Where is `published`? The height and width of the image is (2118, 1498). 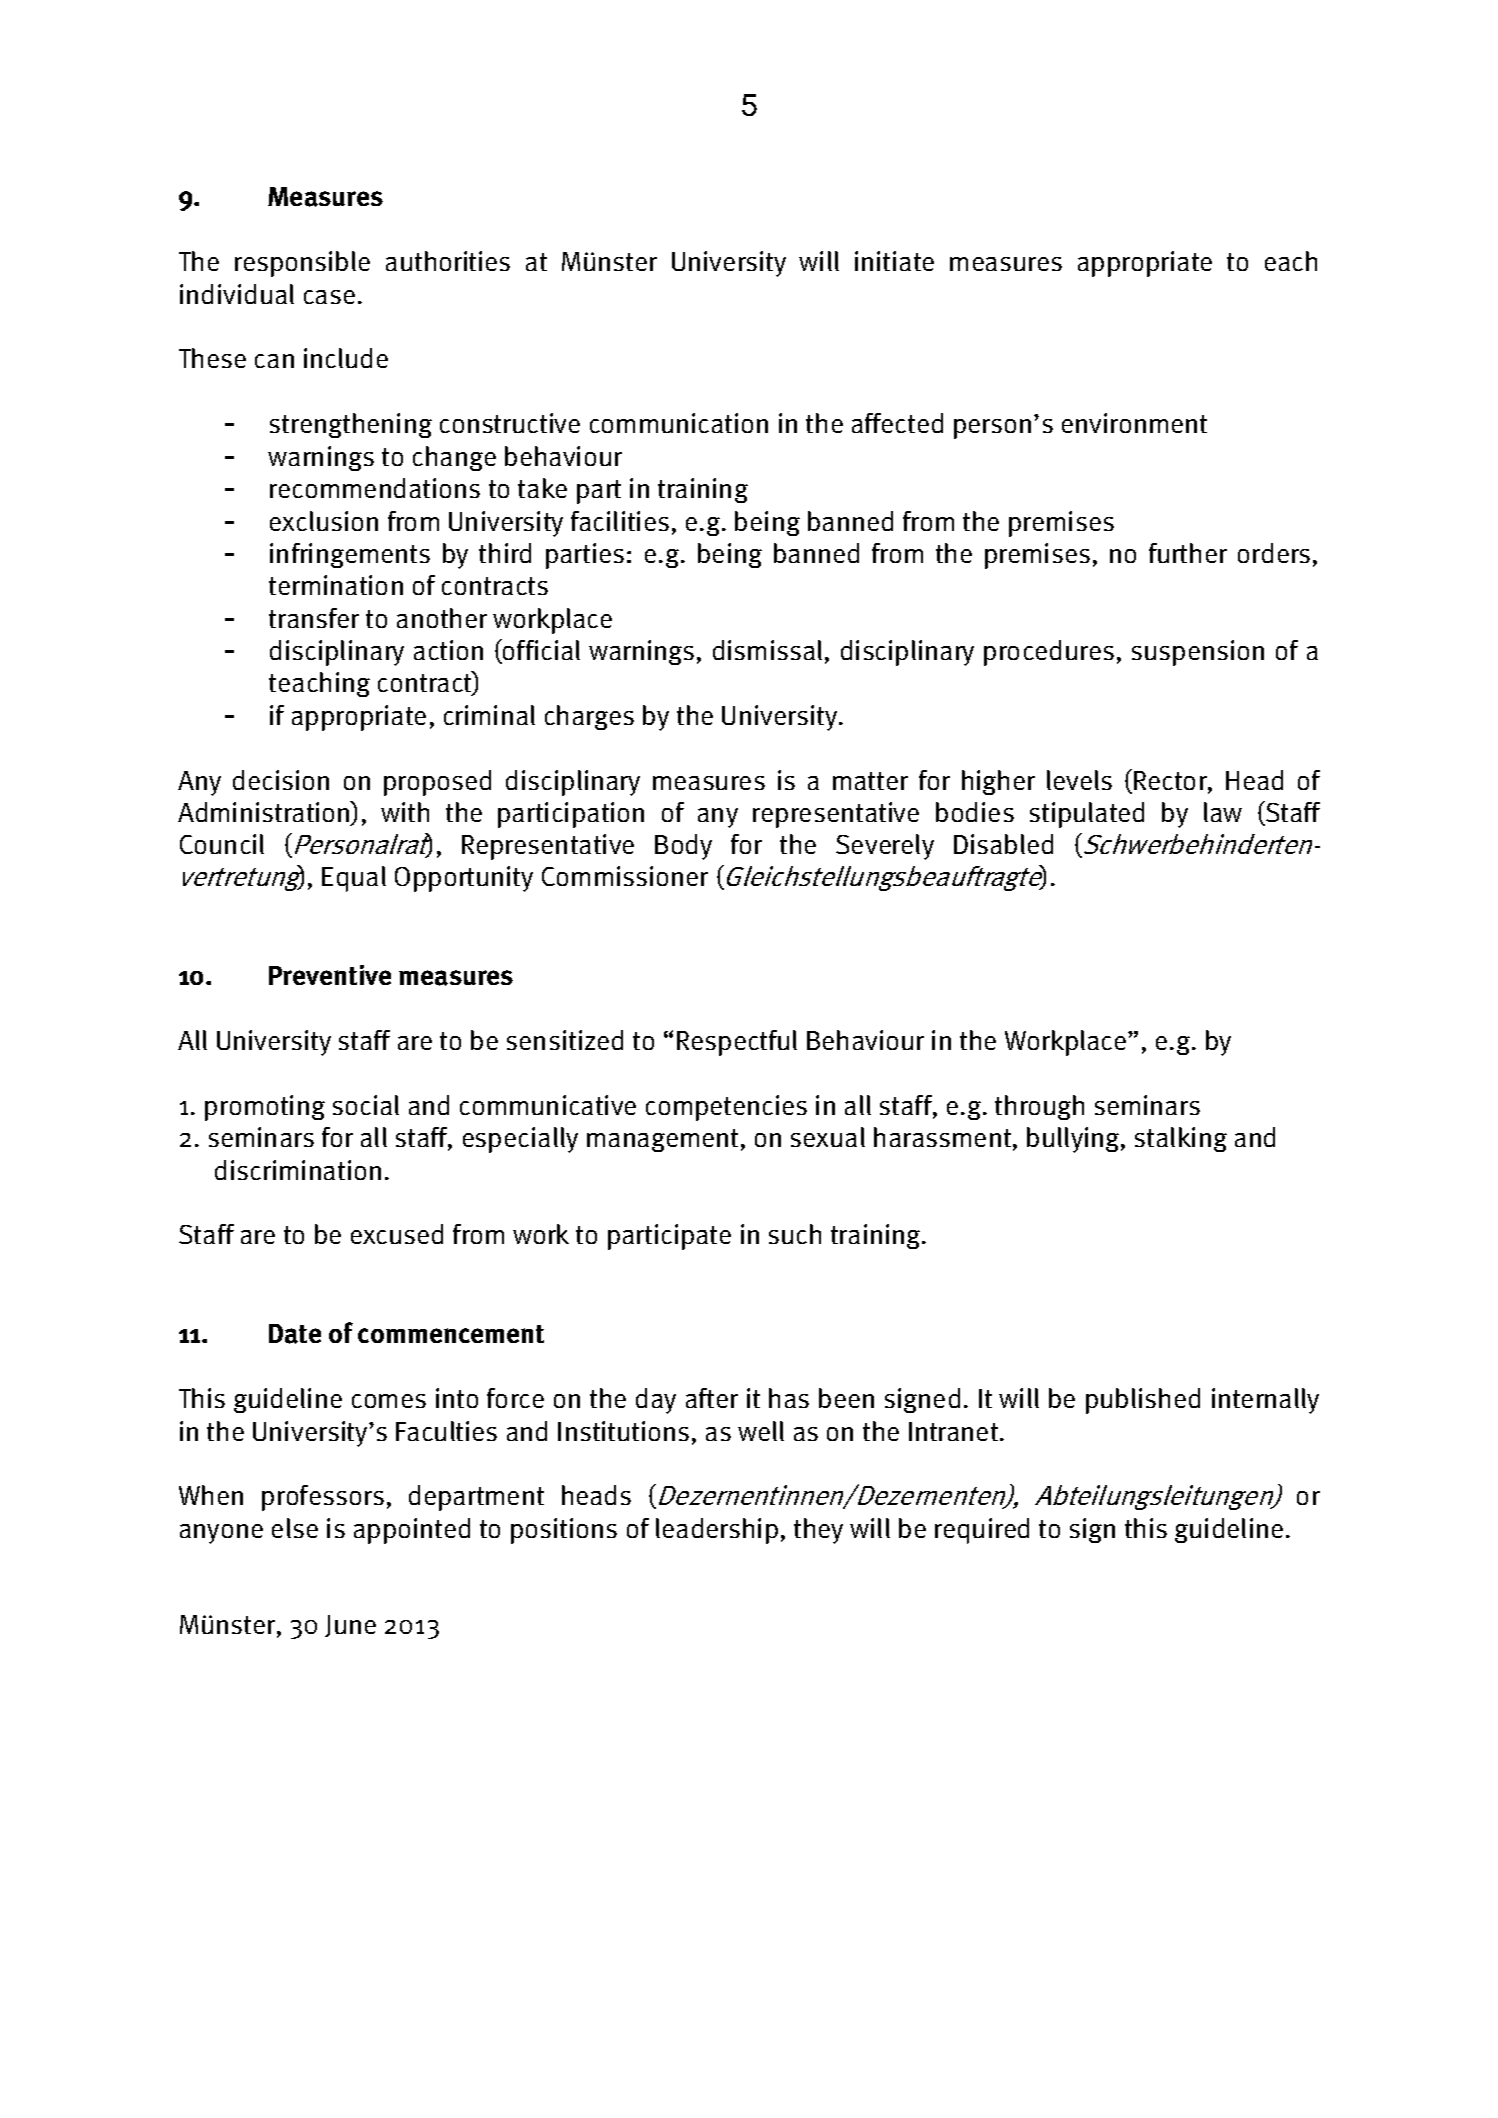 published is located at coordinates (1143, 1401).
